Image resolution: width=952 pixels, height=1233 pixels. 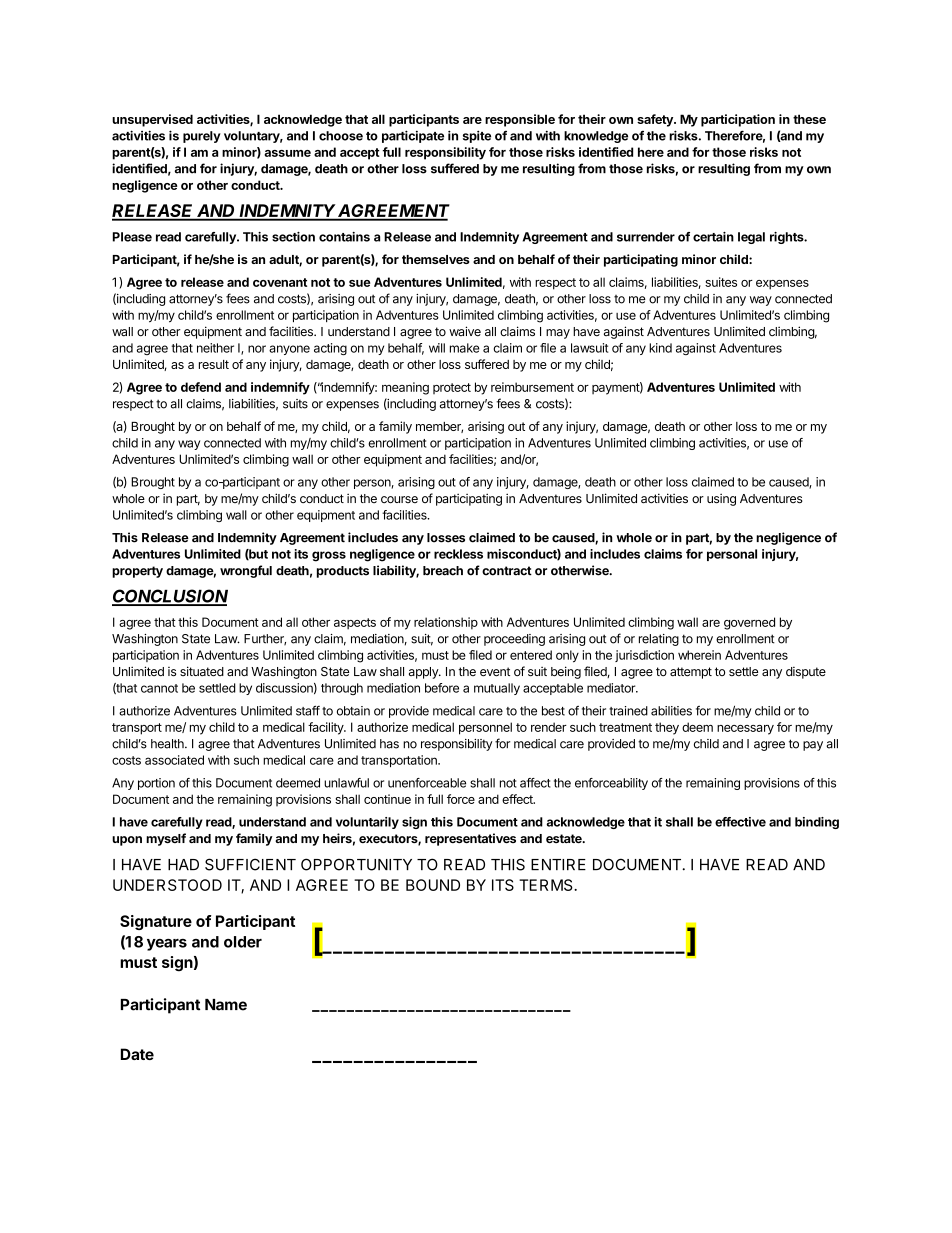 What do you see at coordinates (202, 671) in the screenshot?
I see `situated` at bounding box center [202, 671].
